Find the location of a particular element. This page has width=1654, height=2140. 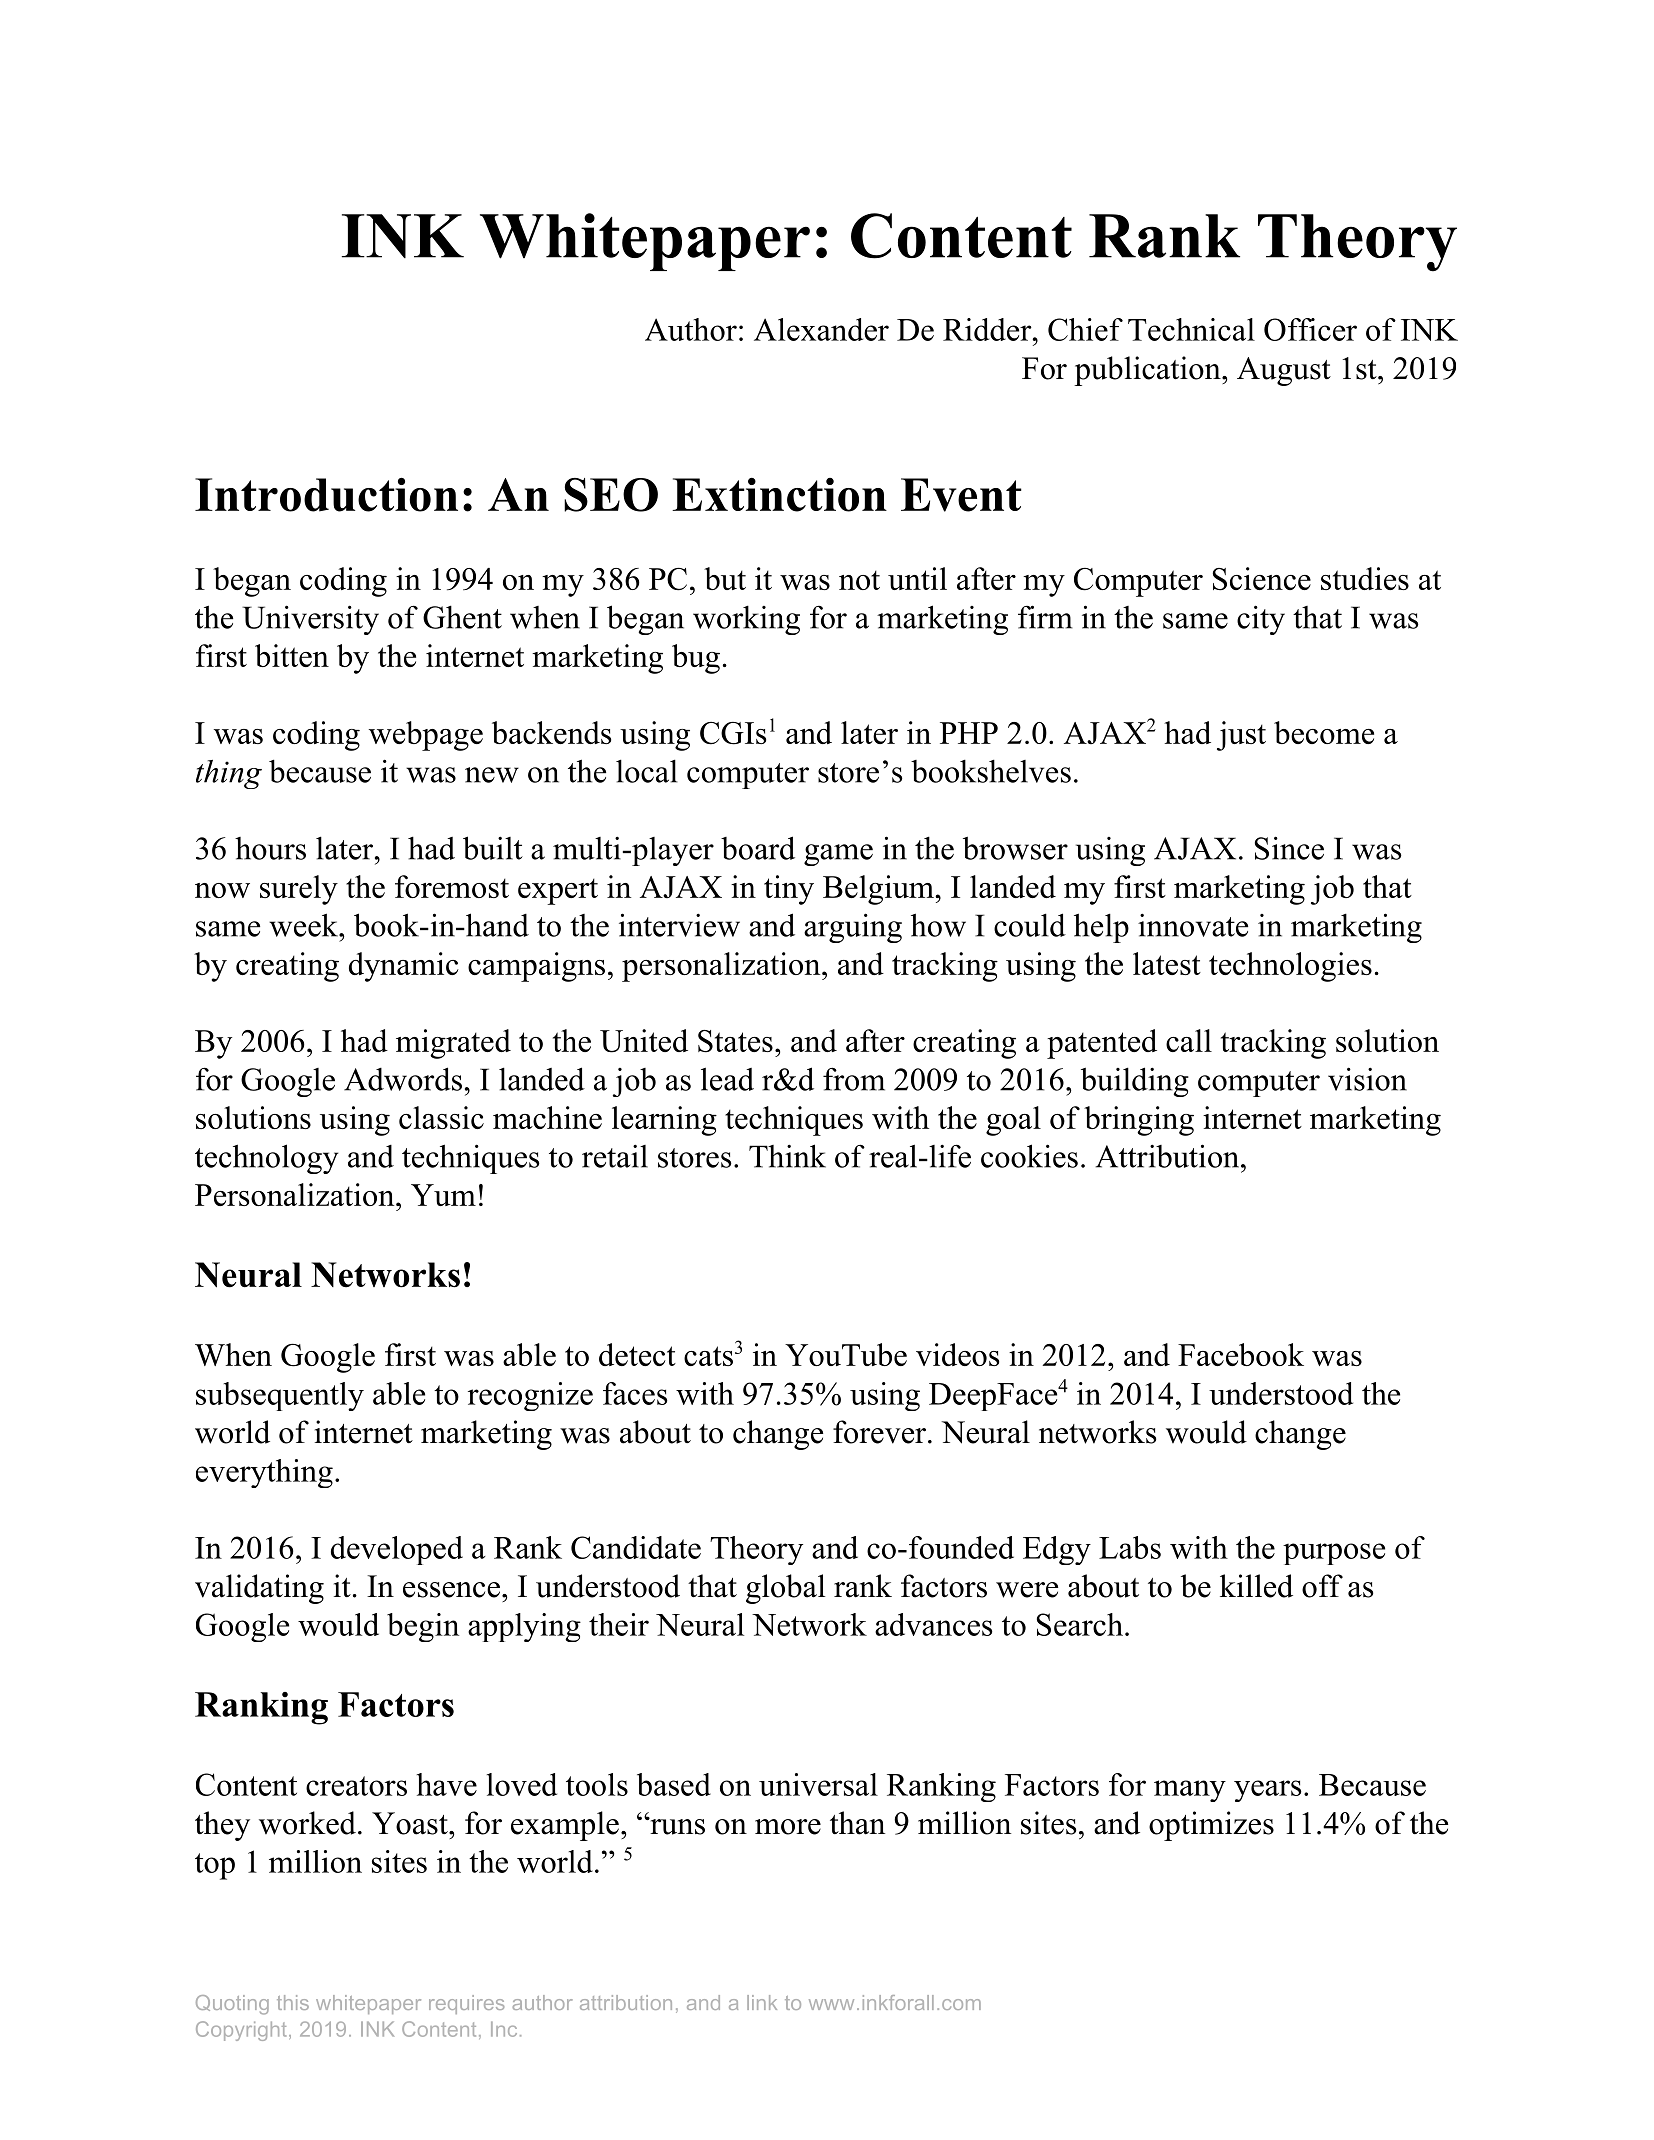

tiny is located at coordinates (789, 890).
